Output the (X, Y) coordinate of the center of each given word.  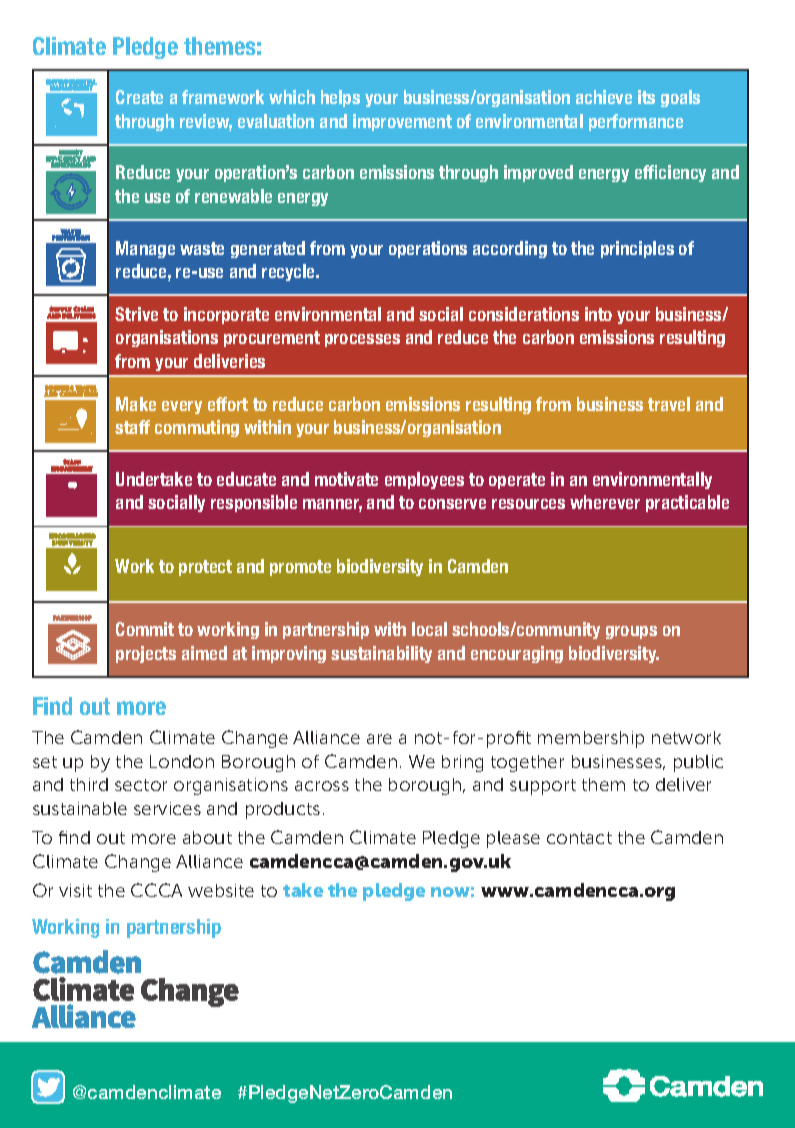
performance (636, 122)
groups (631, 632)
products (283, 810)
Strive (136, 314)
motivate (346, 479)
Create (139, 97)
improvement (402, 122)
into (598, 314)
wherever (605, 502)
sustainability (381, 654)
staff (132, 427)
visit (75, 890)
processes (362, 340)
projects (146, 654)
